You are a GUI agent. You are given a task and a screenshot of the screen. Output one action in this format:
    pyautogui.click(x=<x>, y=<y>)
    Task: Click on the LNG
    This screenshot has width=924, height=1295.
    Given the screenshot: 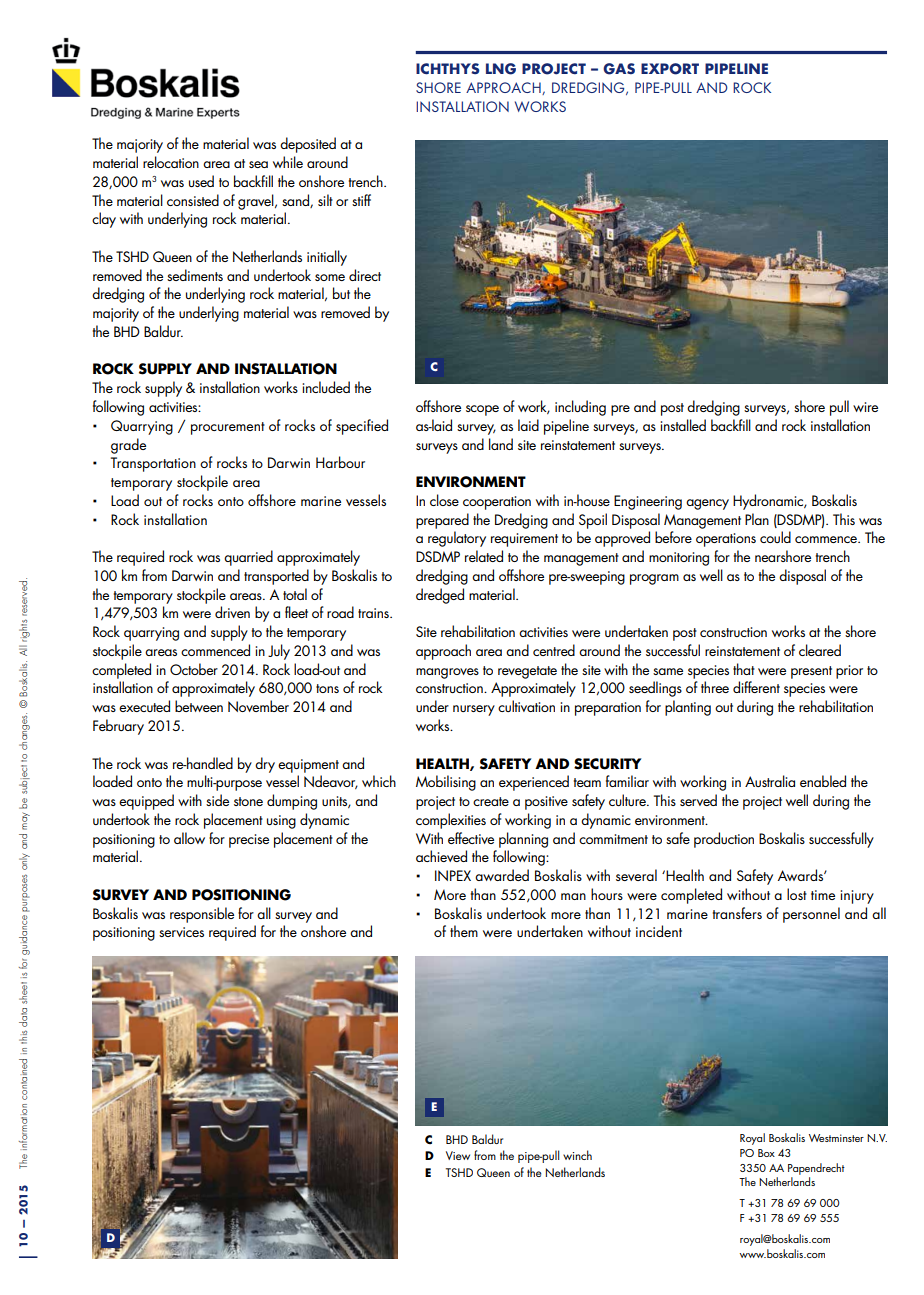 What is the action you would take?
    pyautogui.click(x=501, y=69)
